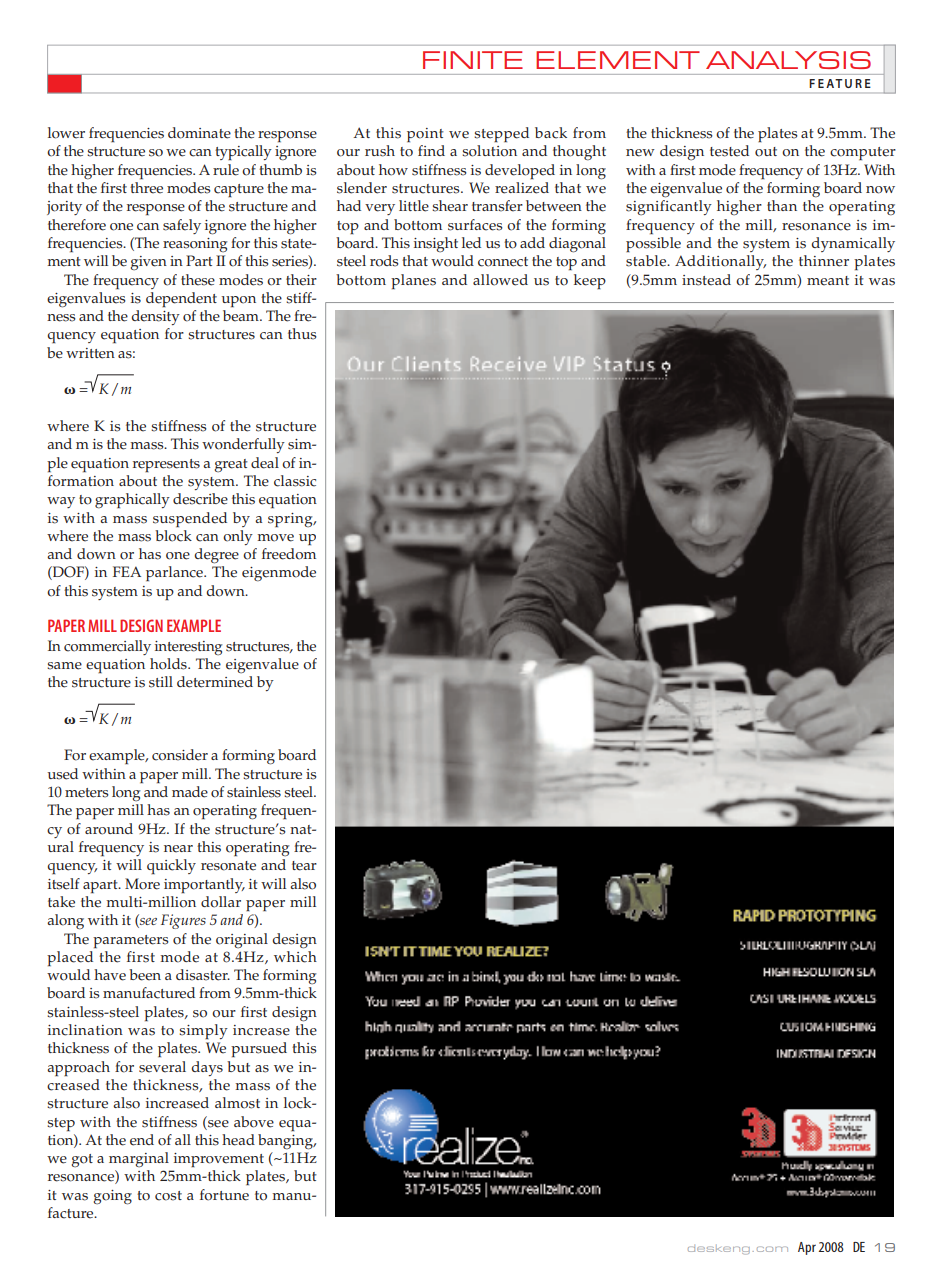 This document has width=943, height=1288. I want to click on instead, so click(706, 280).
